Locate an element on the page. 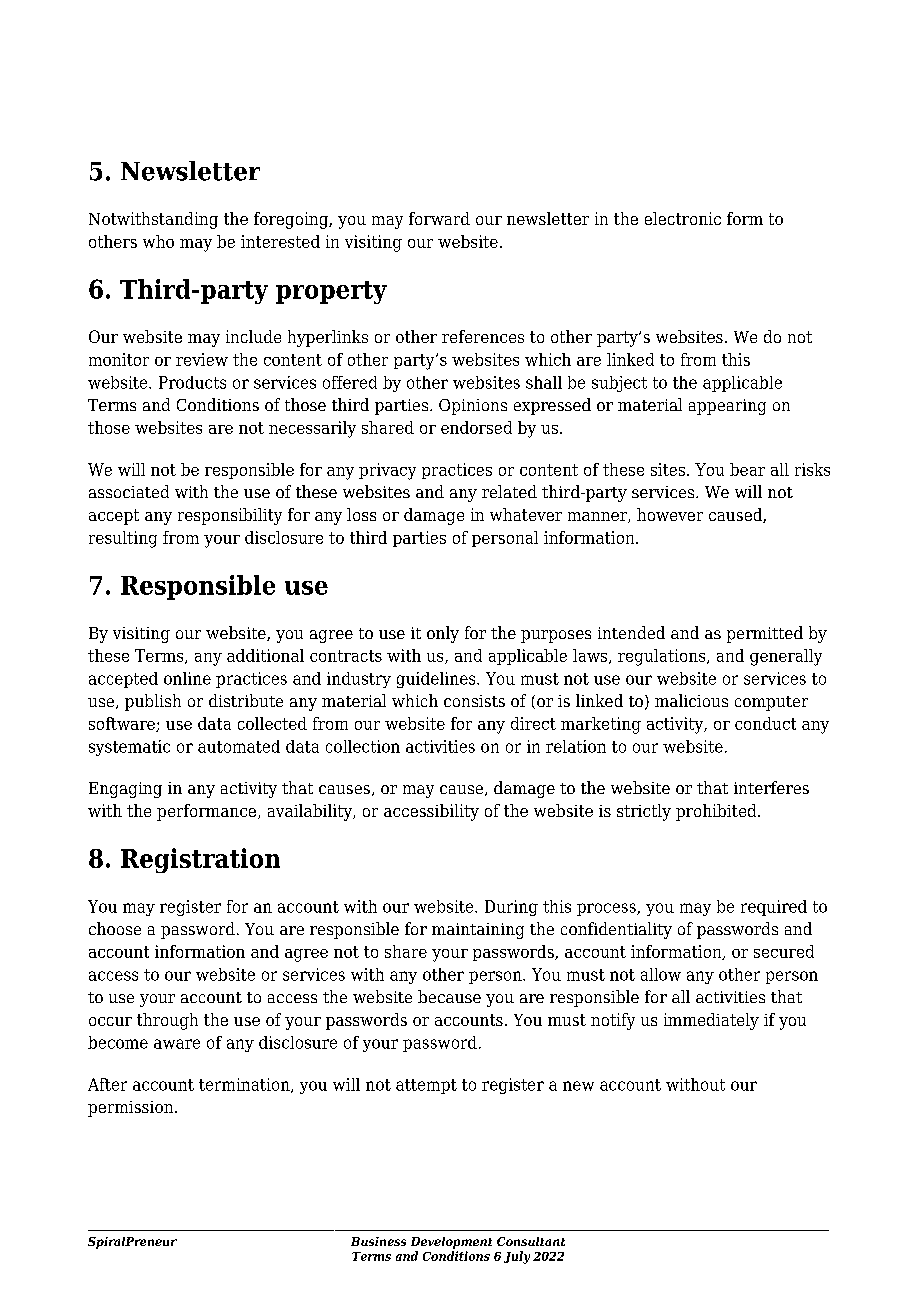 This document has width=924, height=1308. who is located at coordinates (158, 241).
